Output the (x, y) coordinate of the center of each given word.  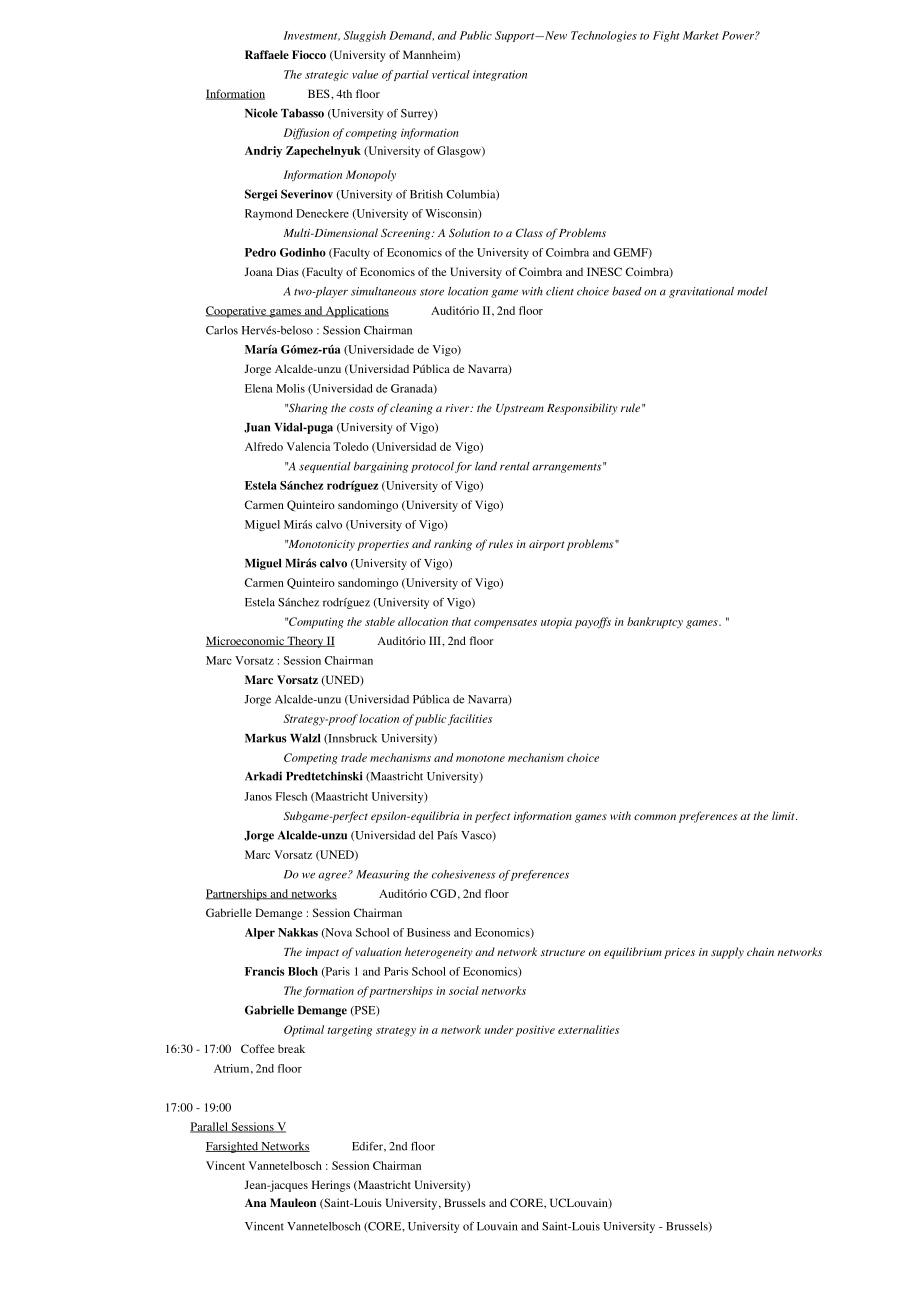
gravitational (701, 292)
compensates (505, 624)
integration (500, 75)
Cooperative (237, 312)
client (560, 291)
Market (701, 35)
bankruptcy (655, 623)
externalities (588, 1029)
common (655, 817)
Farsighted (233, 1147)
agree (333, 876)
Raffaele (267, 54)
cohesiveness (463, 874)
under (499, 1029)
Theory (305, 642)
